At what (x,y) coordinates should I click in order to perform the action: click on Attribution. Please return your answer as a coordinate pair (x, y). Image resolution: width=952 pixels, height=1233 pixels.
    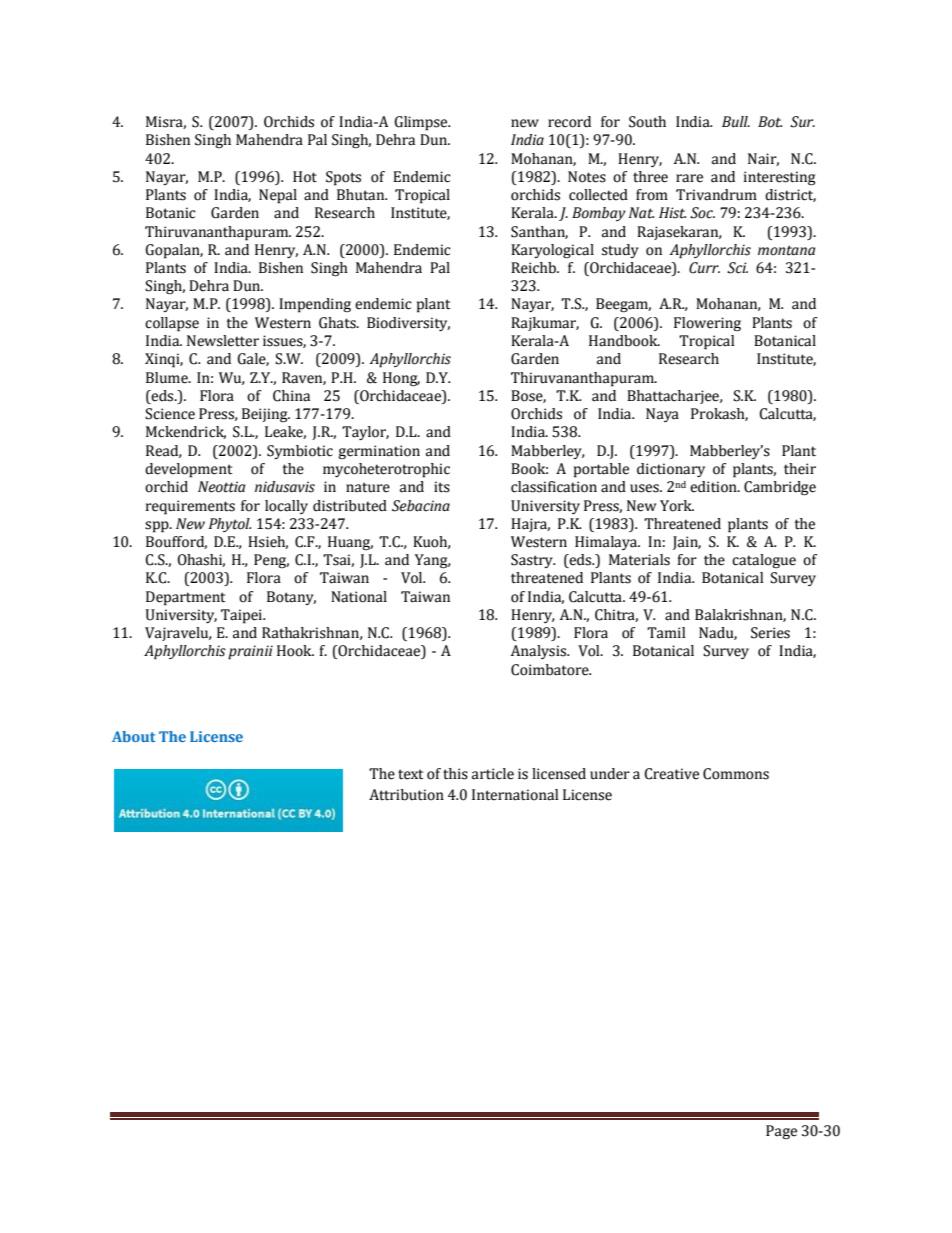
    Looking at the image, I should click on (406, 795).
